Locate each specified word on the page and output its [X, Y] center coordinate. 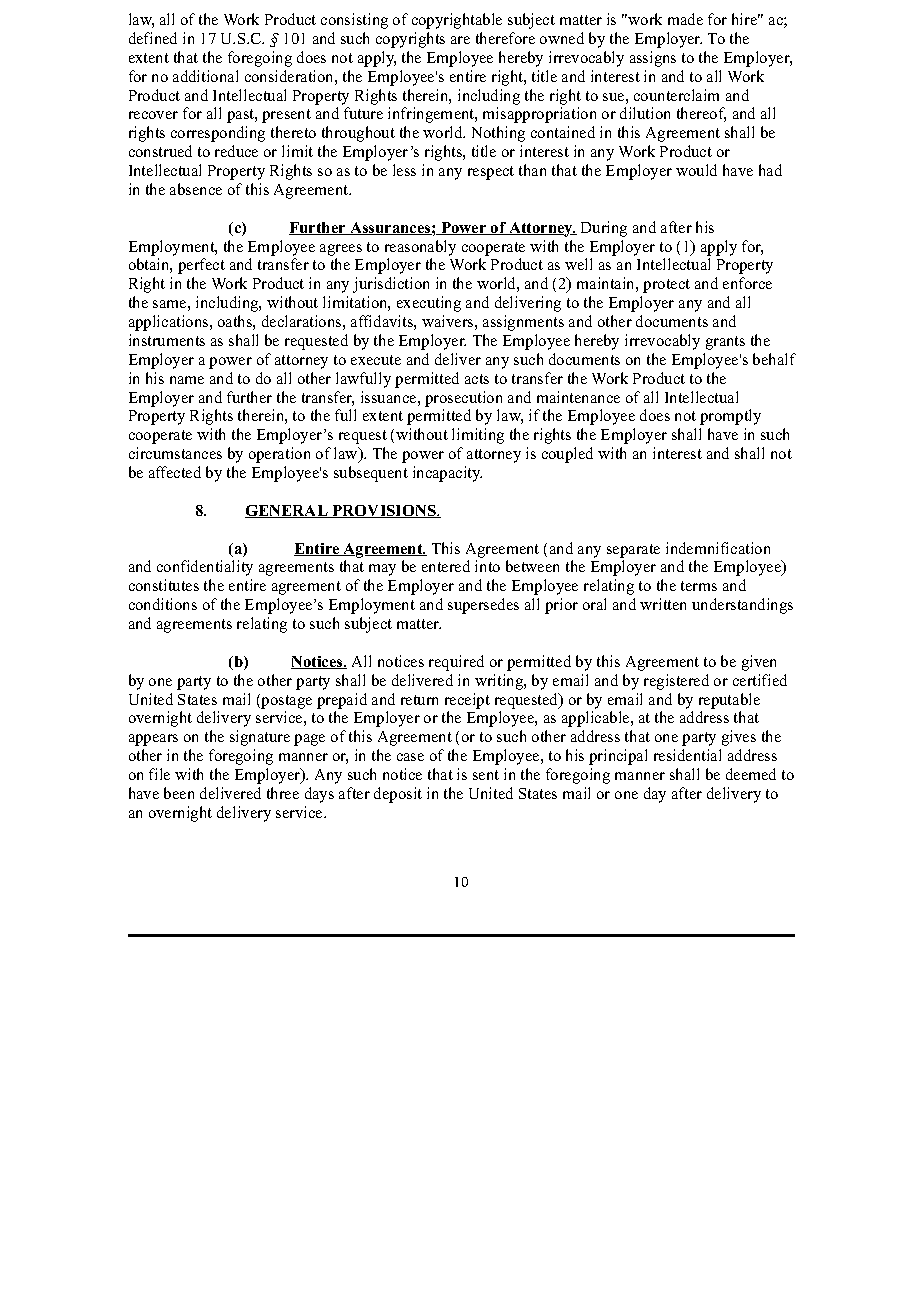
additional [205, 76]
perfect [201, 266]
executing [429, 304]
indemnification [718, 548]
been [179, 793]
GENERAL [287, 511]
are [460, 40]
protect [666, 286]
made [685, 19]
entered [446, 566]
